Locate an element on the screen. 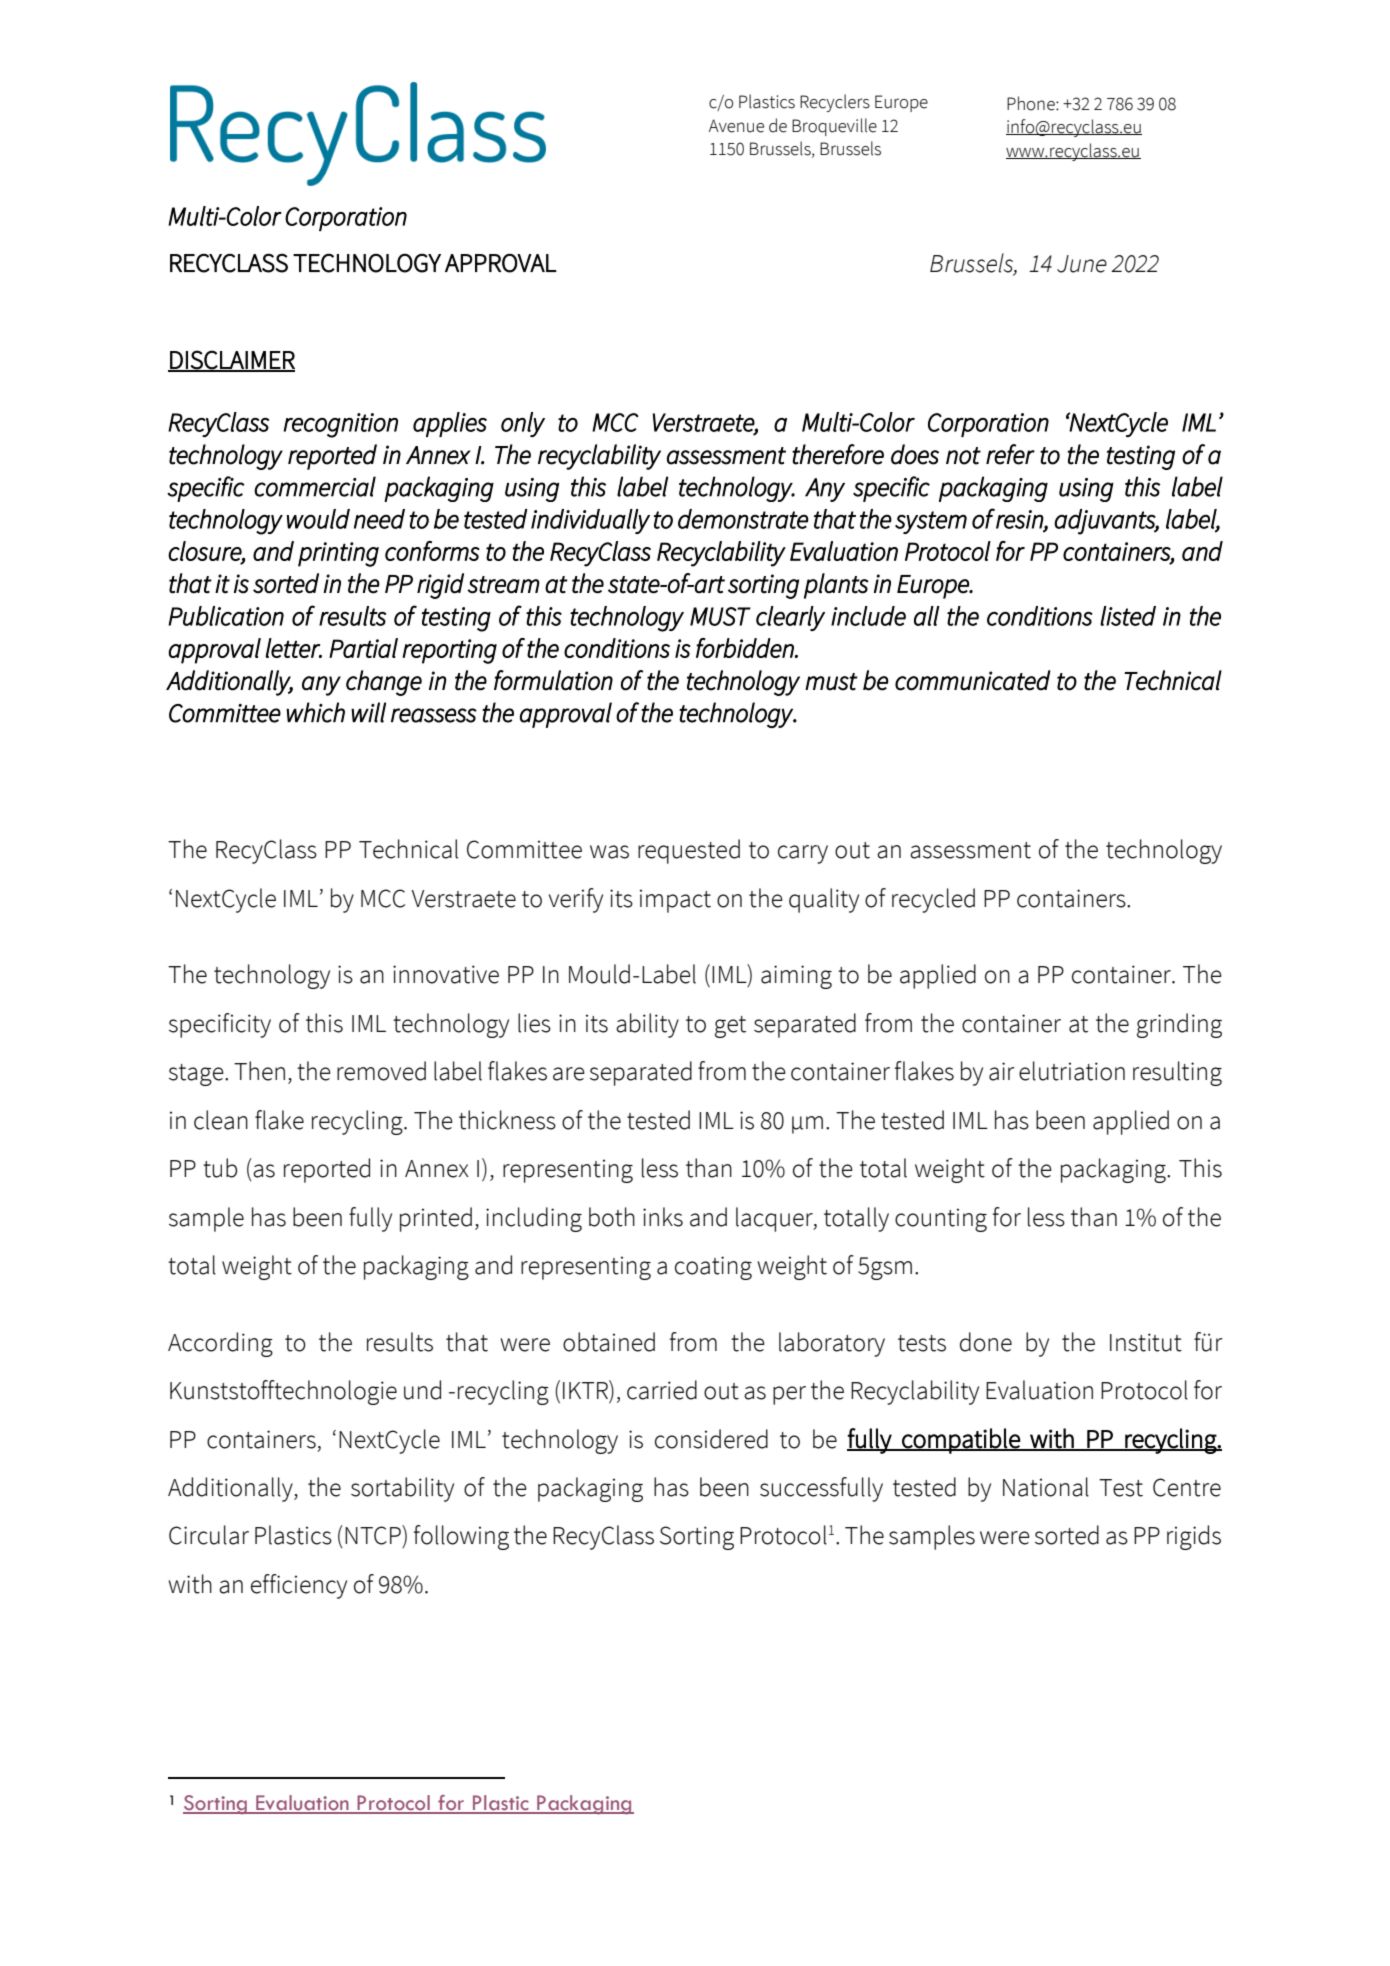 The height and width of the screenshot is (1966, 1390). efficiency is located at coordinates (299, 1586).
